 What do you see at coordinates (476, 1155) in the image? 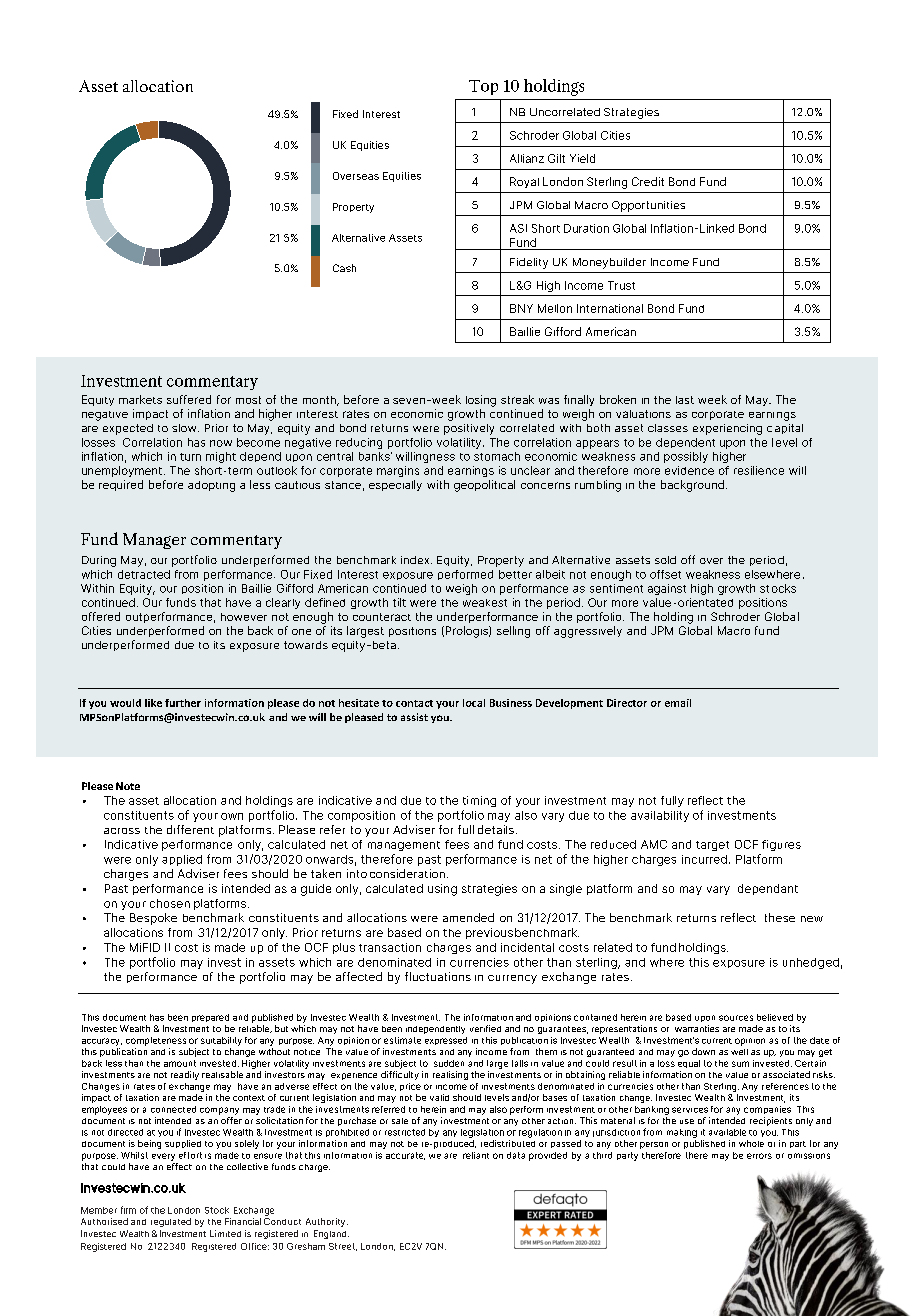
I see `reliant` at bounding box center [476, 1155].
